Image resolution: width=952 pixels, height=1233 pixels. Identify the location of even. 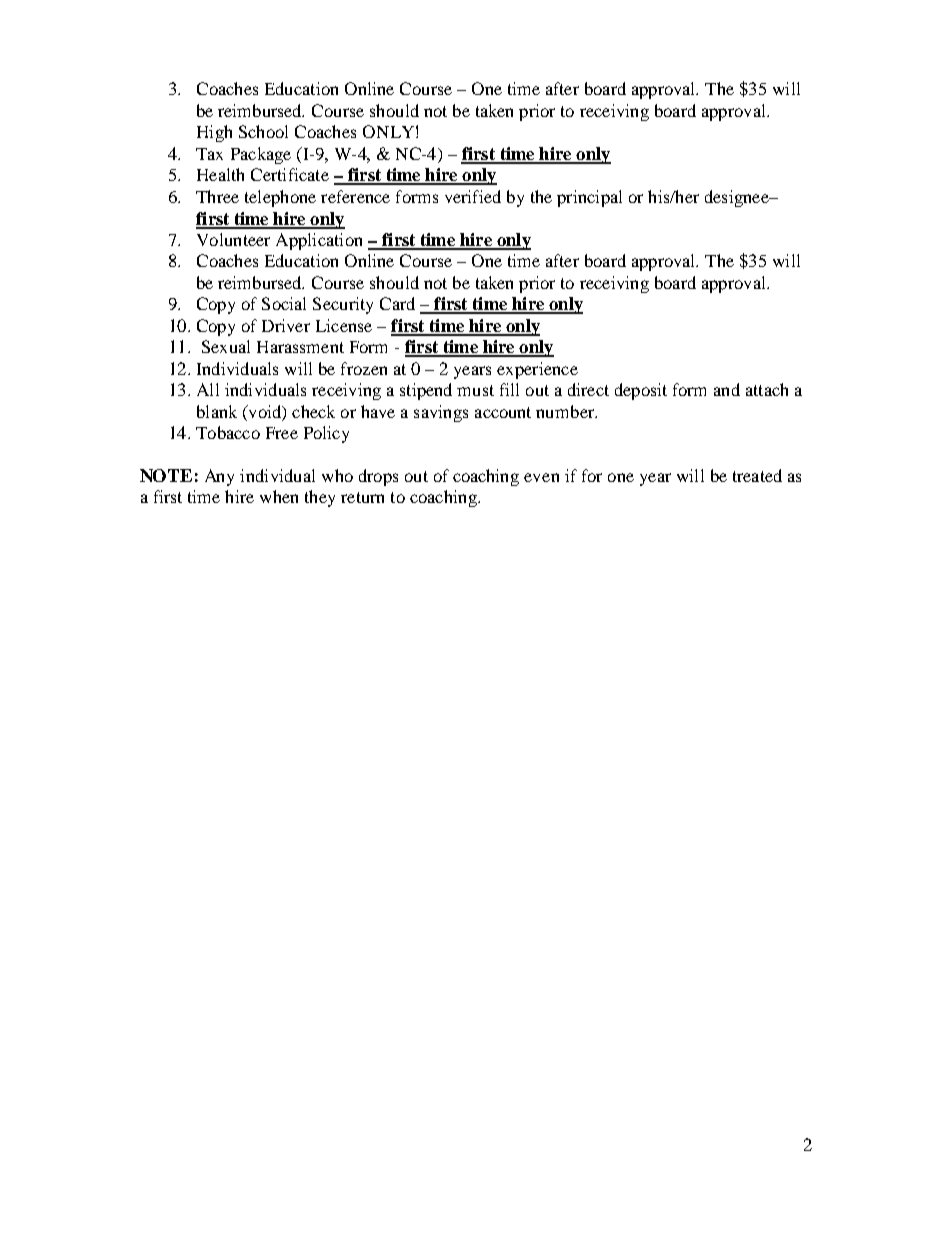
(541, 477).
